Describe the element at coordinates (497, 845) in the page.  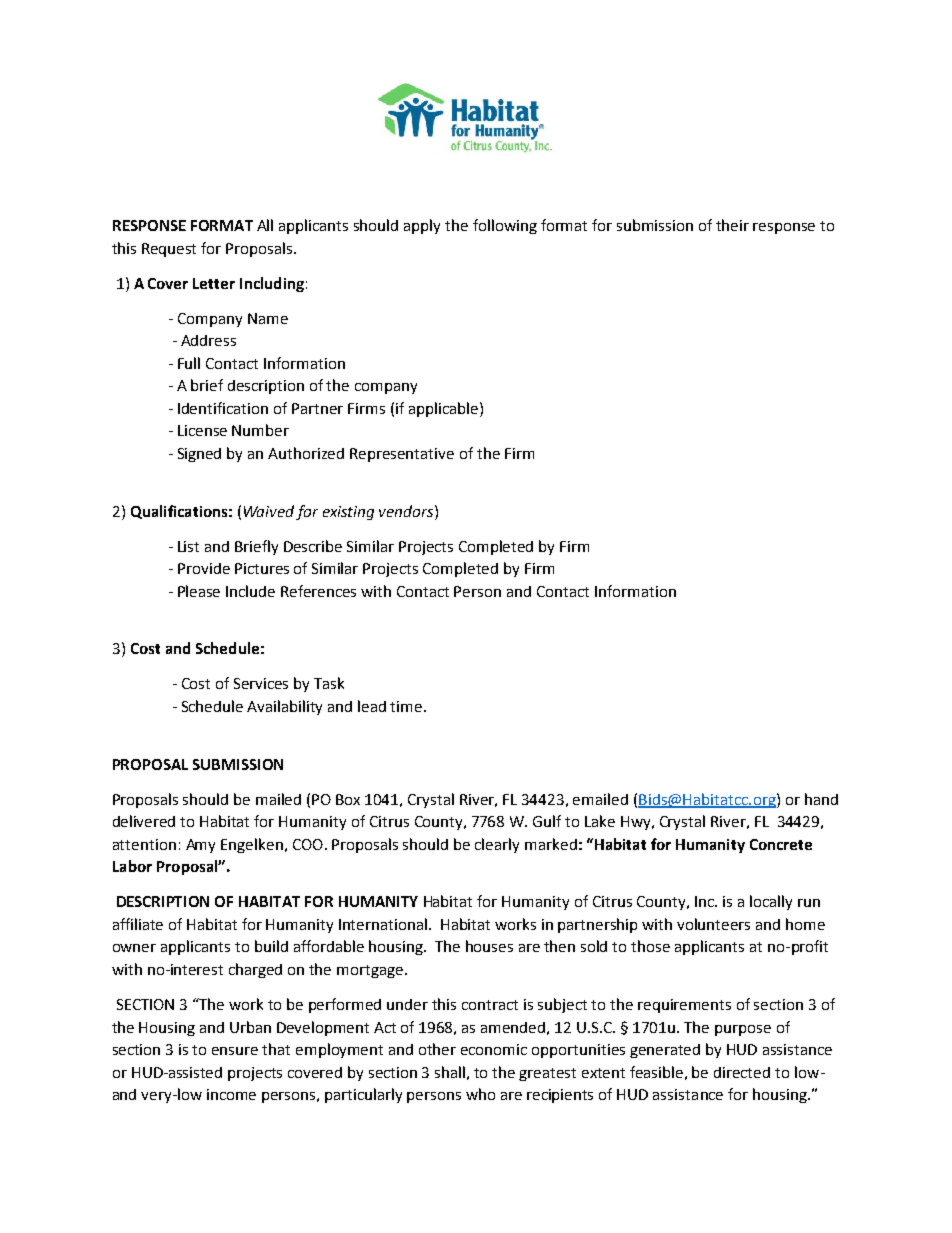
I see `clearly` at that location.
